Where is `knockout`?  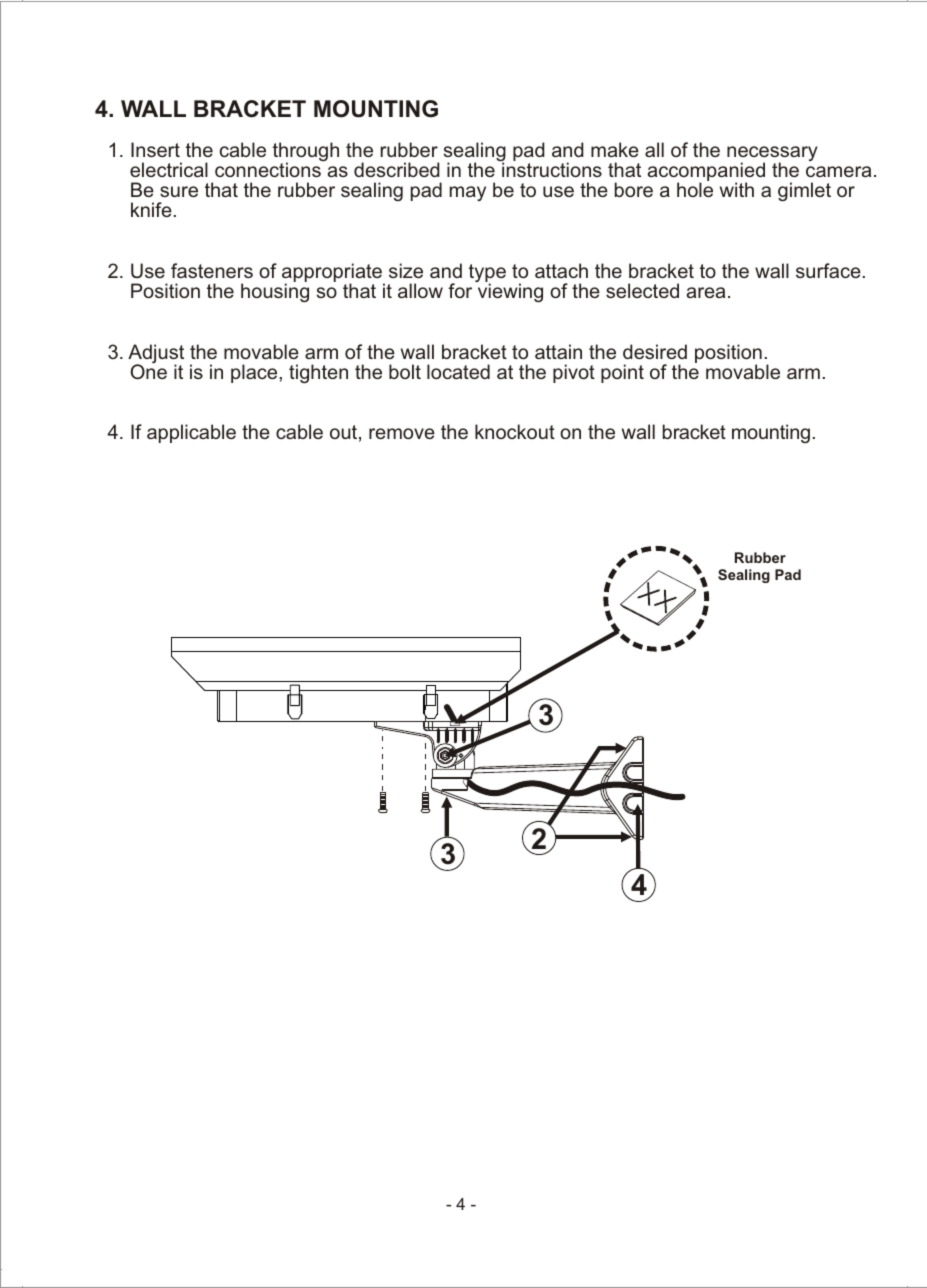
knockout is located at coordinates (515, 431).
